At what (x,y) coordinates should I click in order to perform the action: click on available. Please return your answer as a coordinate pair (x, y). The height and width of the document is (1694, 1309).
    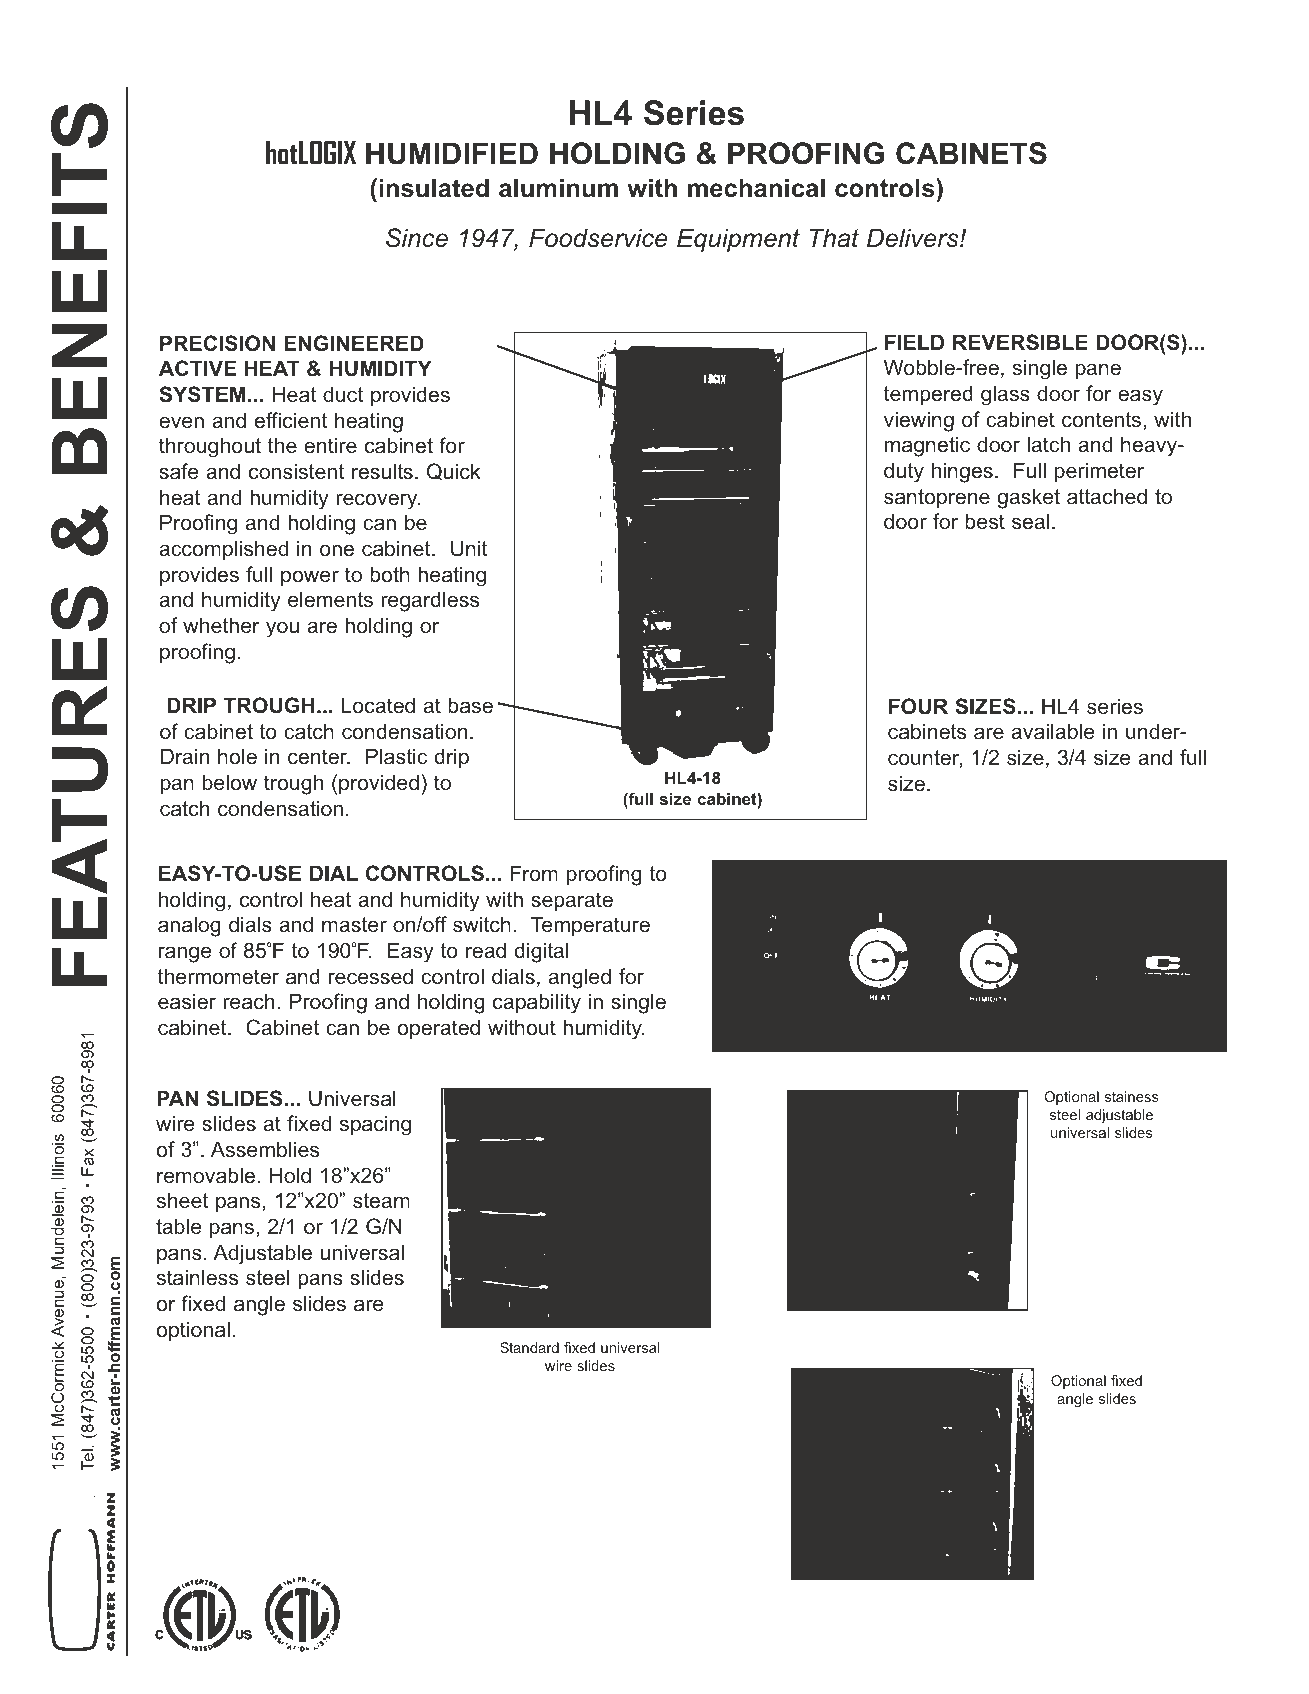
    Looking at the image, I should click on (1053, 731).
